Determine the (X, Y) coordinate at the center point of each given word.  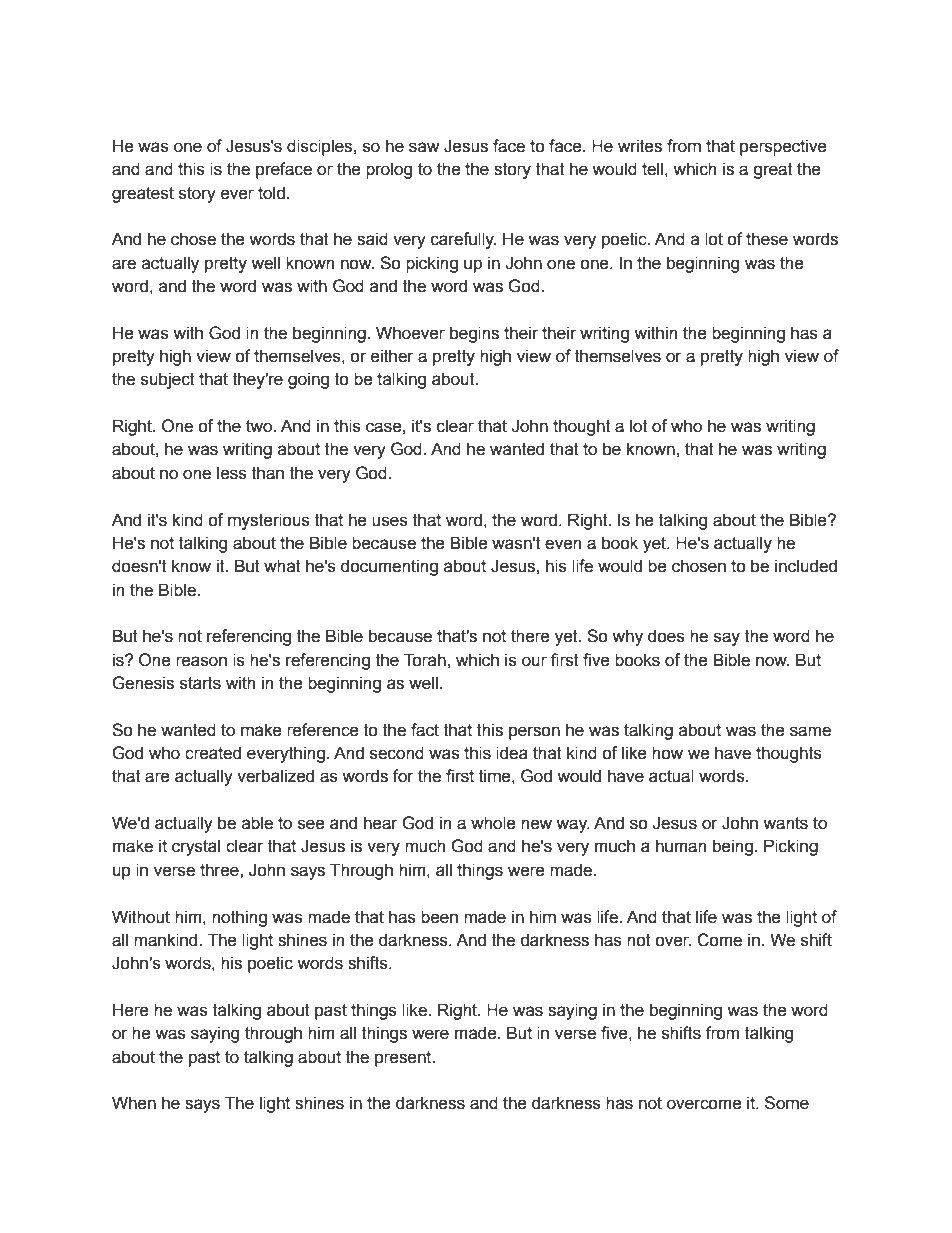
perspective (783, 147)
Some (787, 1103)
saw (424, 147)
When (134, 1103)
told (271, 193)
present (404, 1059)
